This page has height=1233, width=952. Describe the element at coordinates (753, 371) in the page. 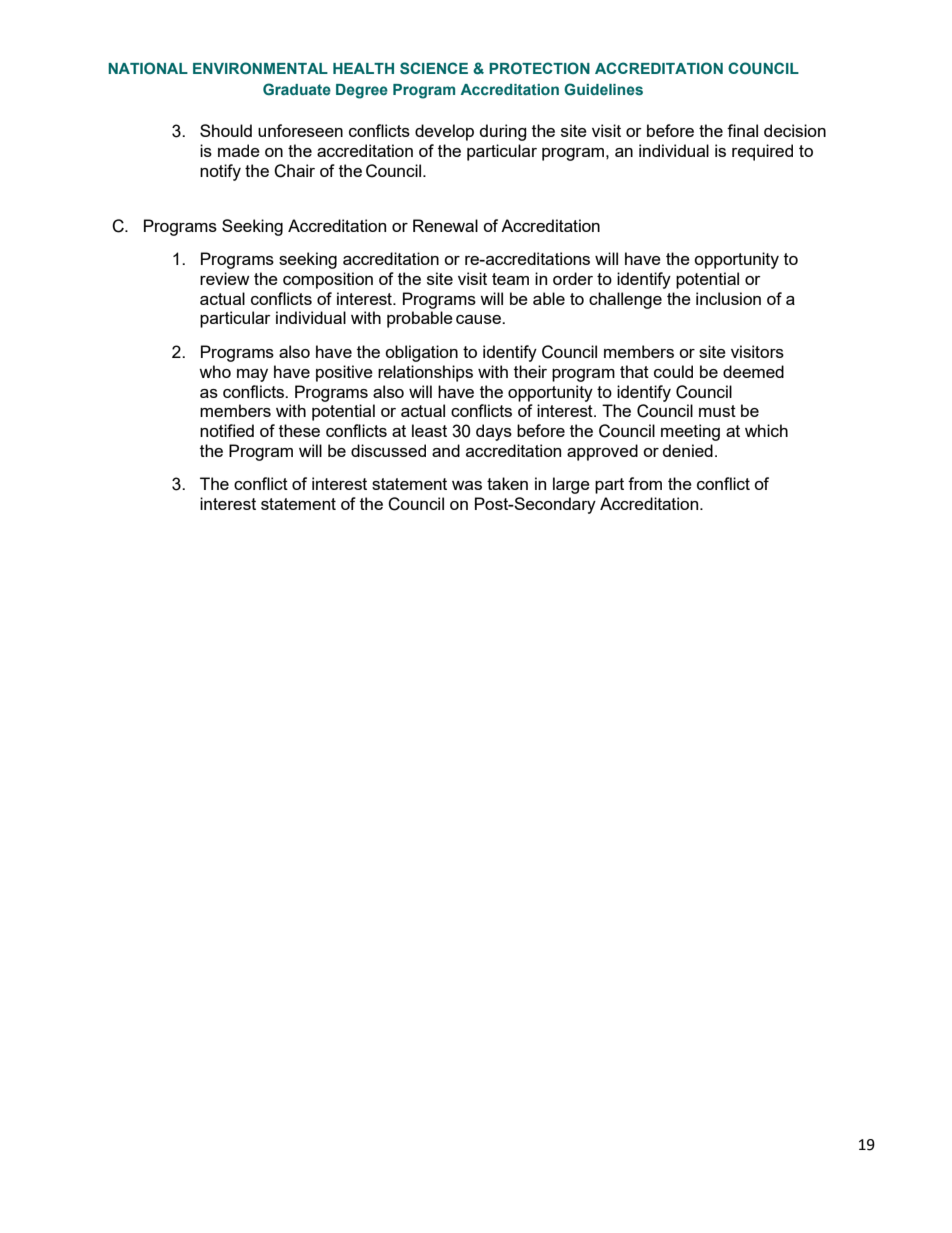

I see `deemed` at that location.
